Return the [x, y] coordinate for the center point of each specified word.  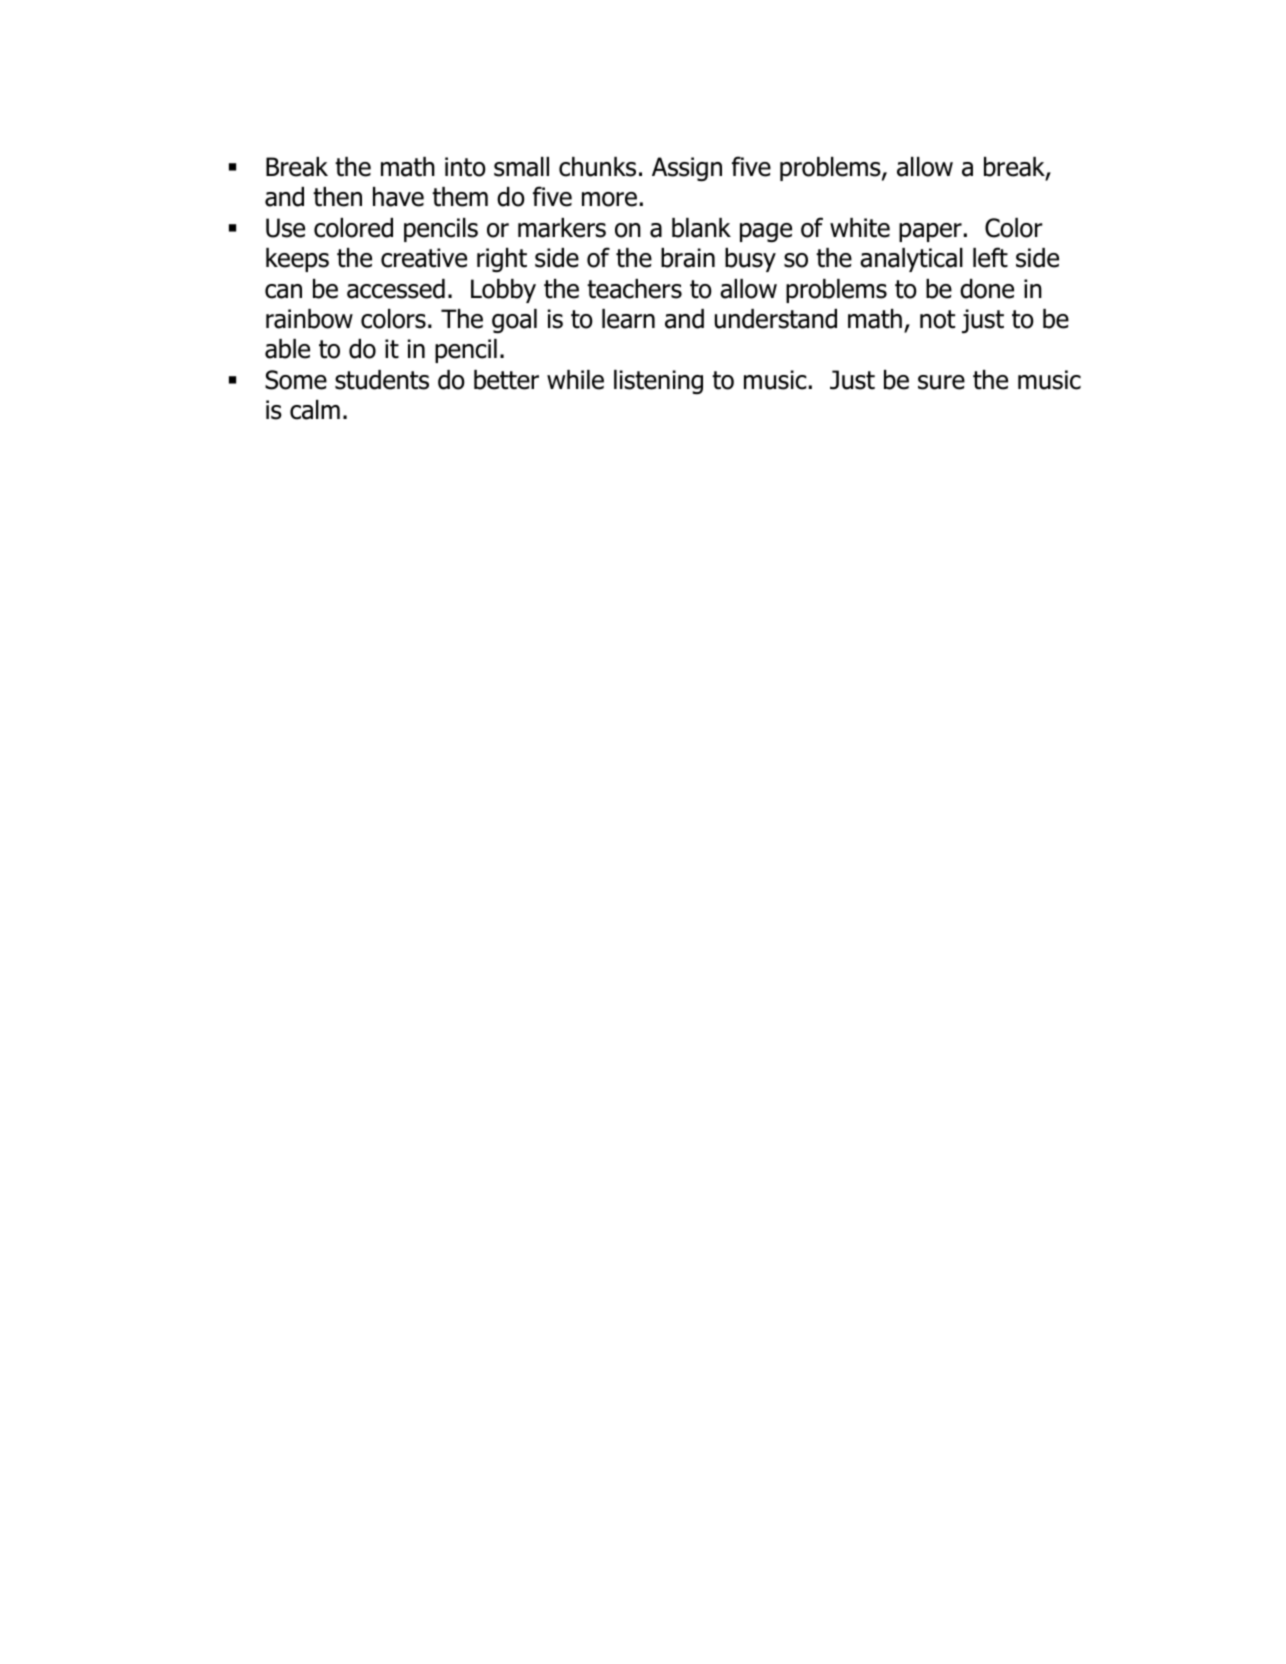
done [987, 289]
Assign [687, 169]
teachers [634, 289]
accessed [396, 289]
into [465, 167]
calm [315, 410]
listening [658, 382]
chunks [597, 167]
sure [941, 382]
